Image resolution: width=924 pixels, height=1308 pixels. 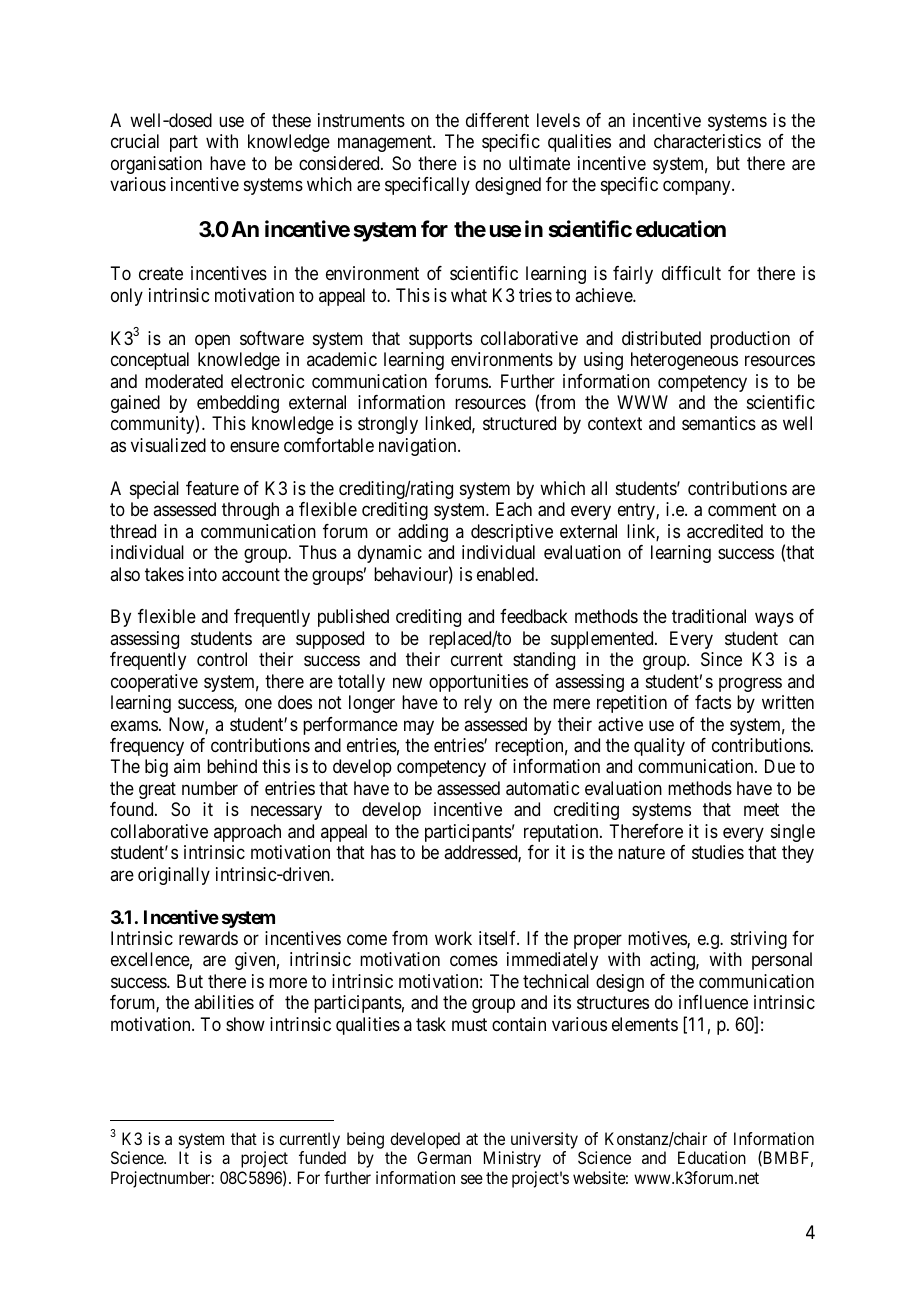 I want to click on Since, so click(x=721, y=659).
